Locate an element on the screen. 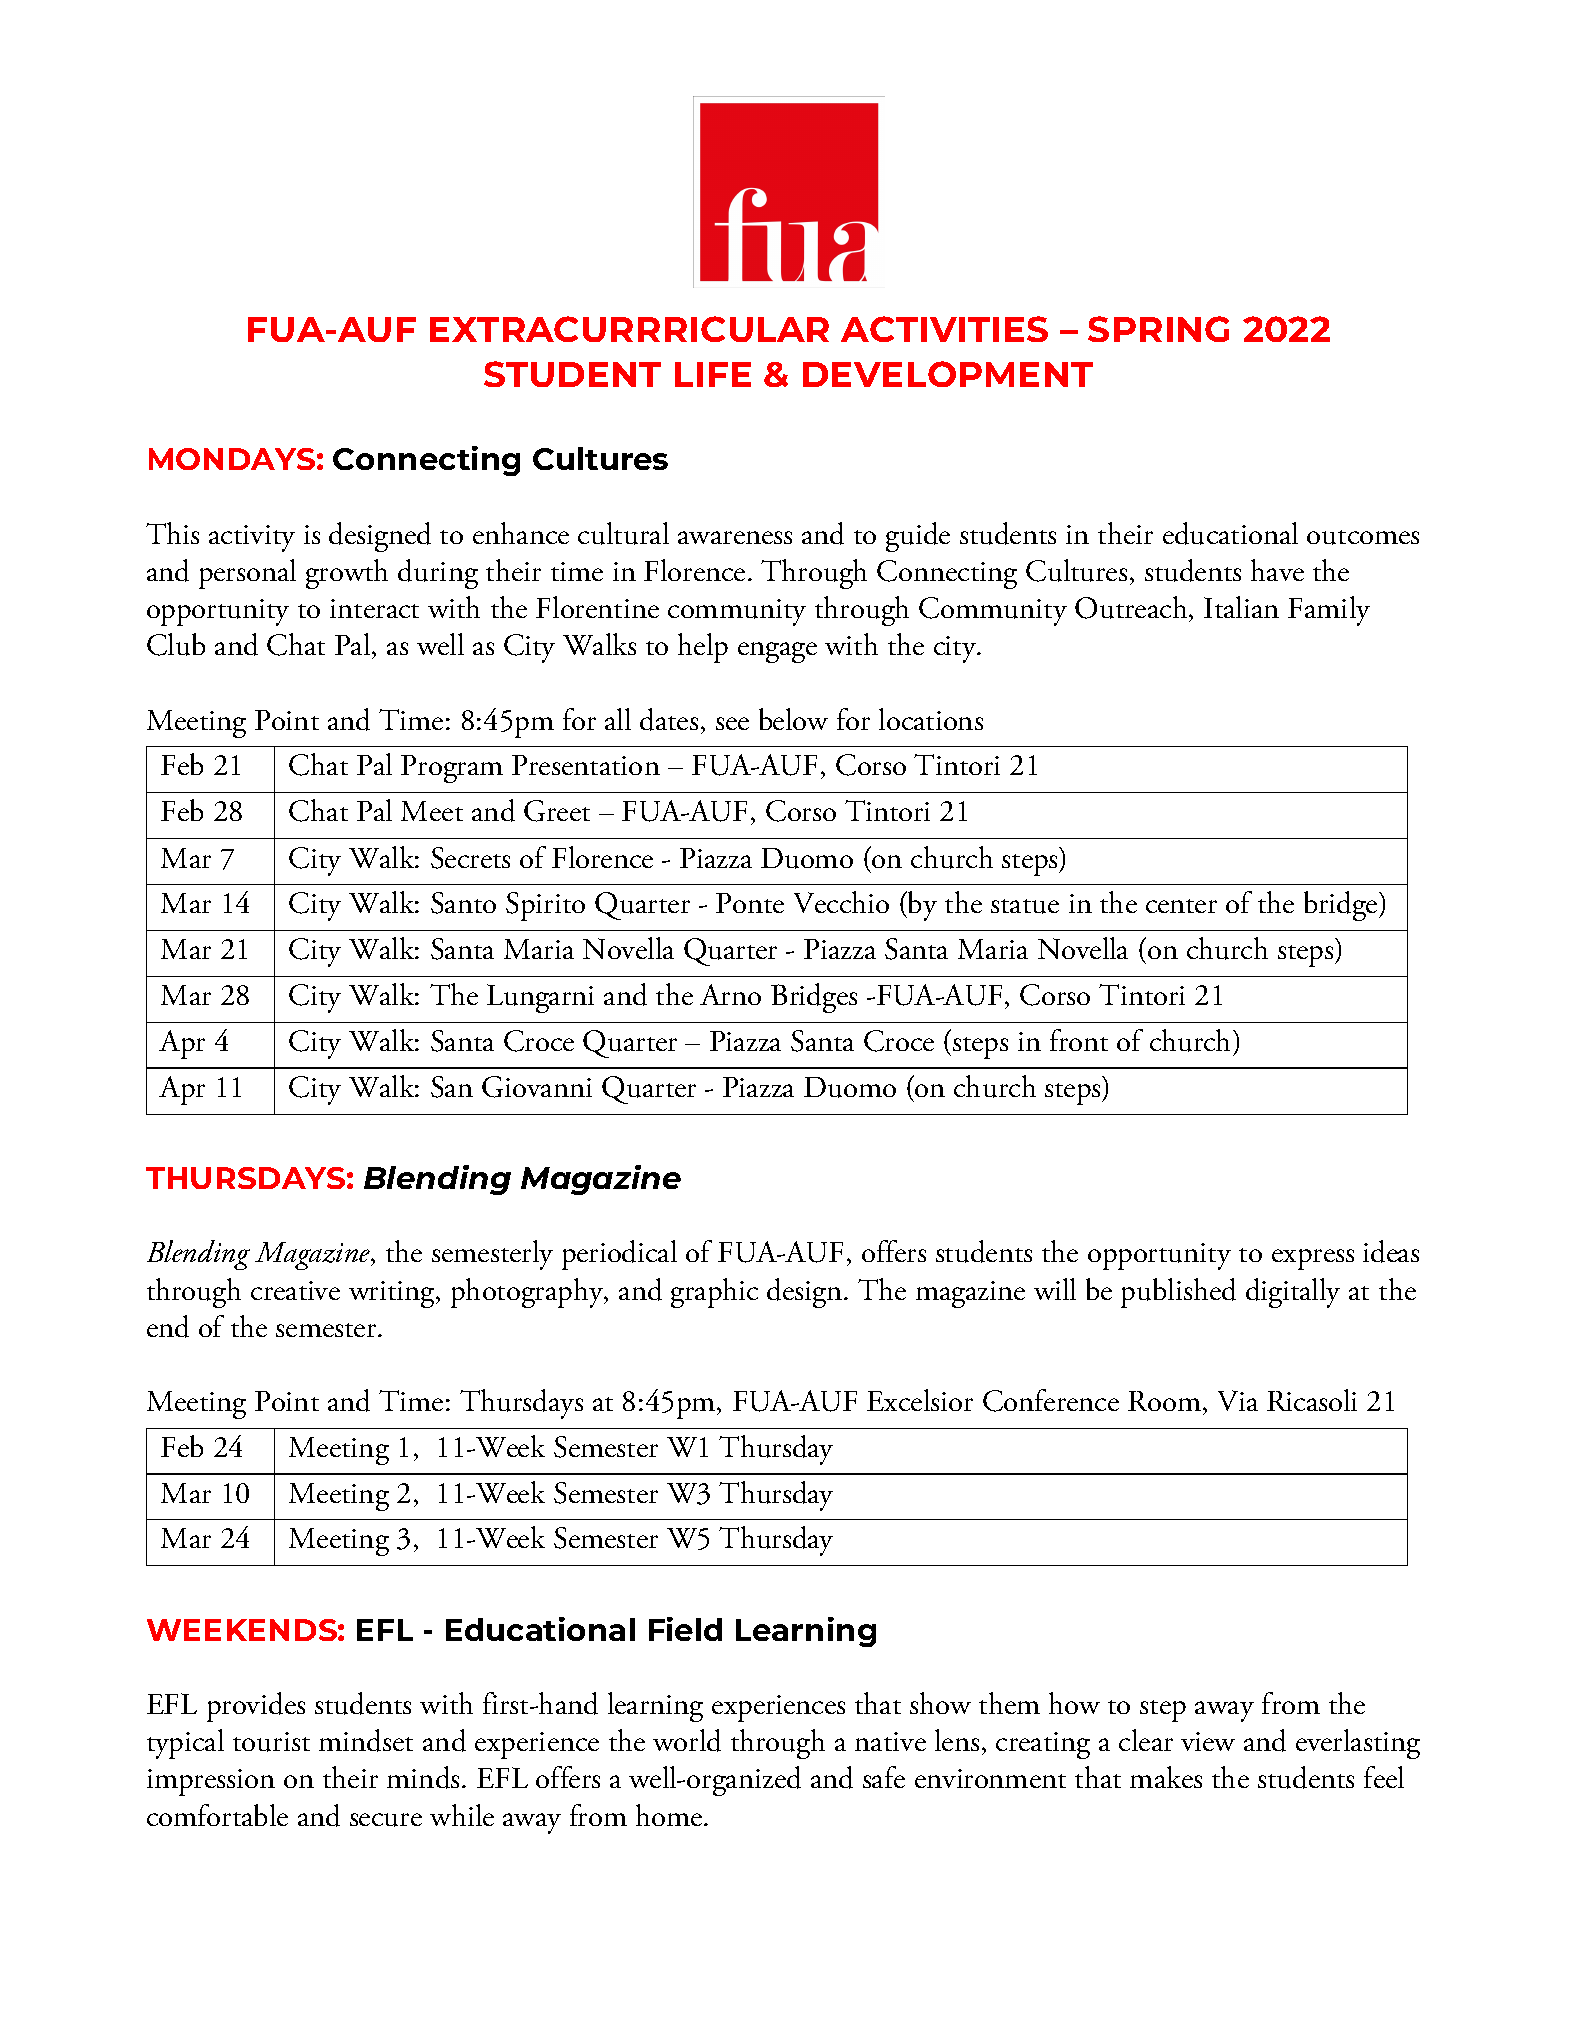 This screenshot has height=2042, width=1578. Giovanni is located at coordinates (537, 1087).
